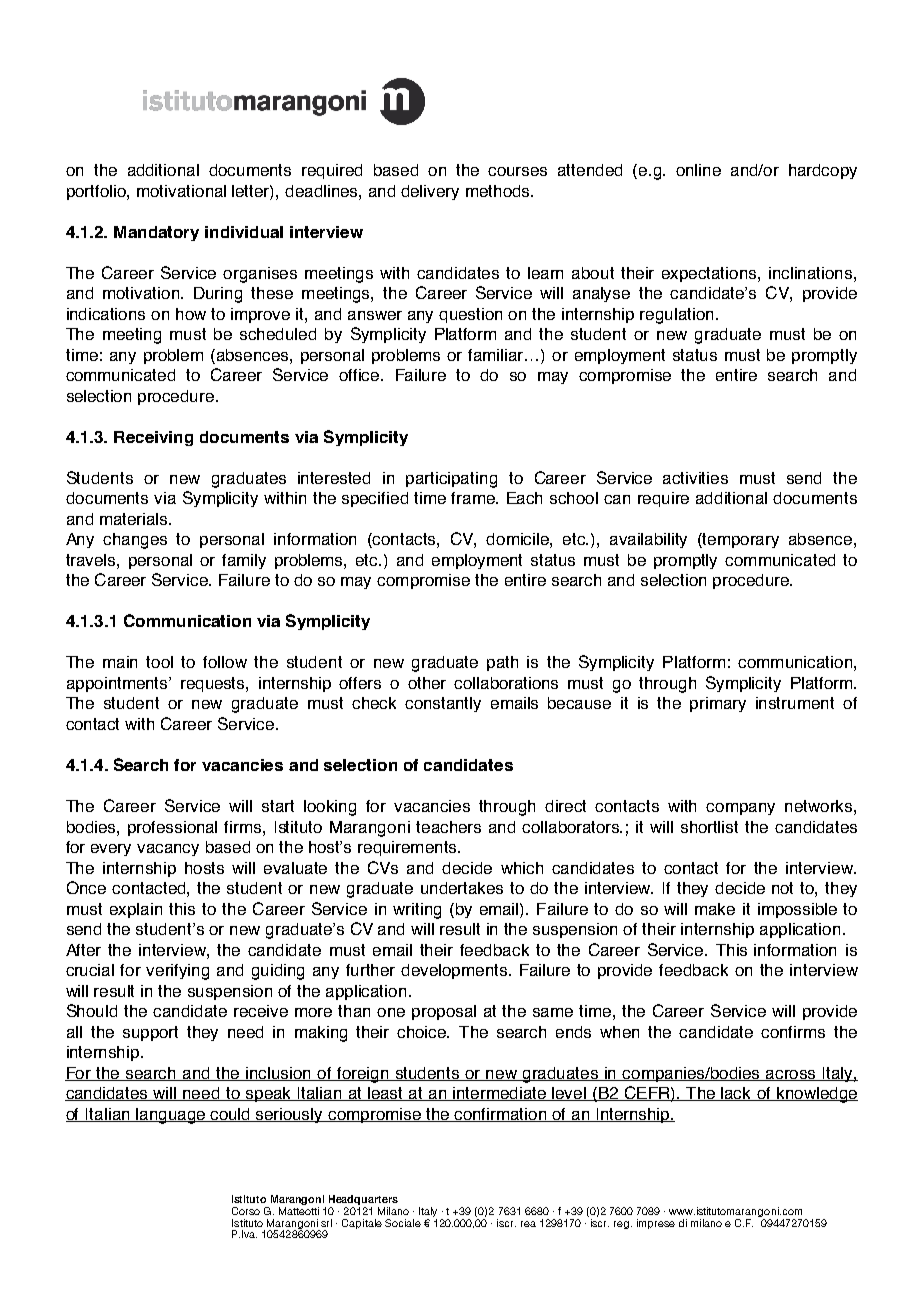 The height and width of the screenshot is (1308, 924). Describe the element at coordinates (135, 541) in the screenshot. I see `changes` at that location.
